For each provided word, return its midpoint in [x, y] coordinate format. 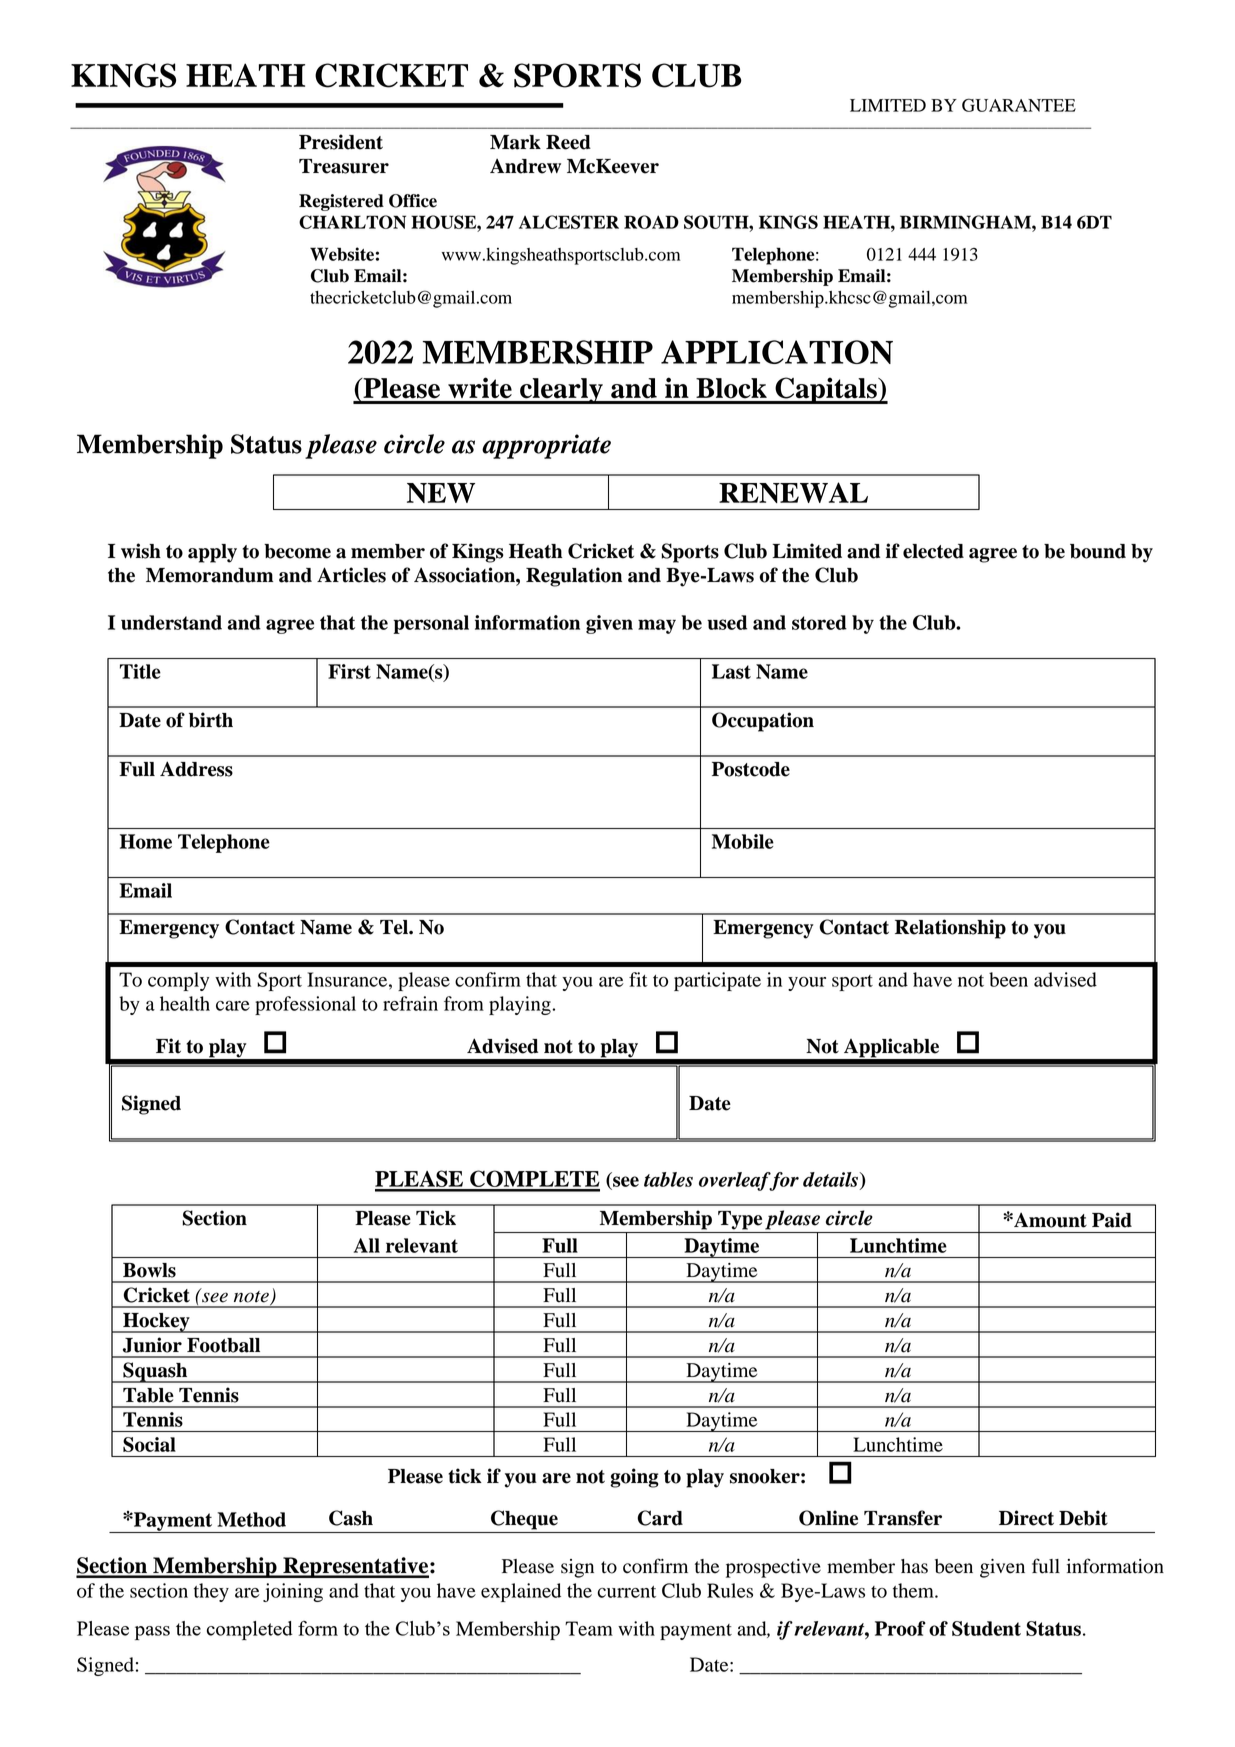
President [341, 142]
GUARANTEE [1019, 105]
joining [293, 1592]
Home [146, 841]
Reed [568, 142]
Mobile [743, 841]
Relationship [950, 929]
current [627, 1592]
